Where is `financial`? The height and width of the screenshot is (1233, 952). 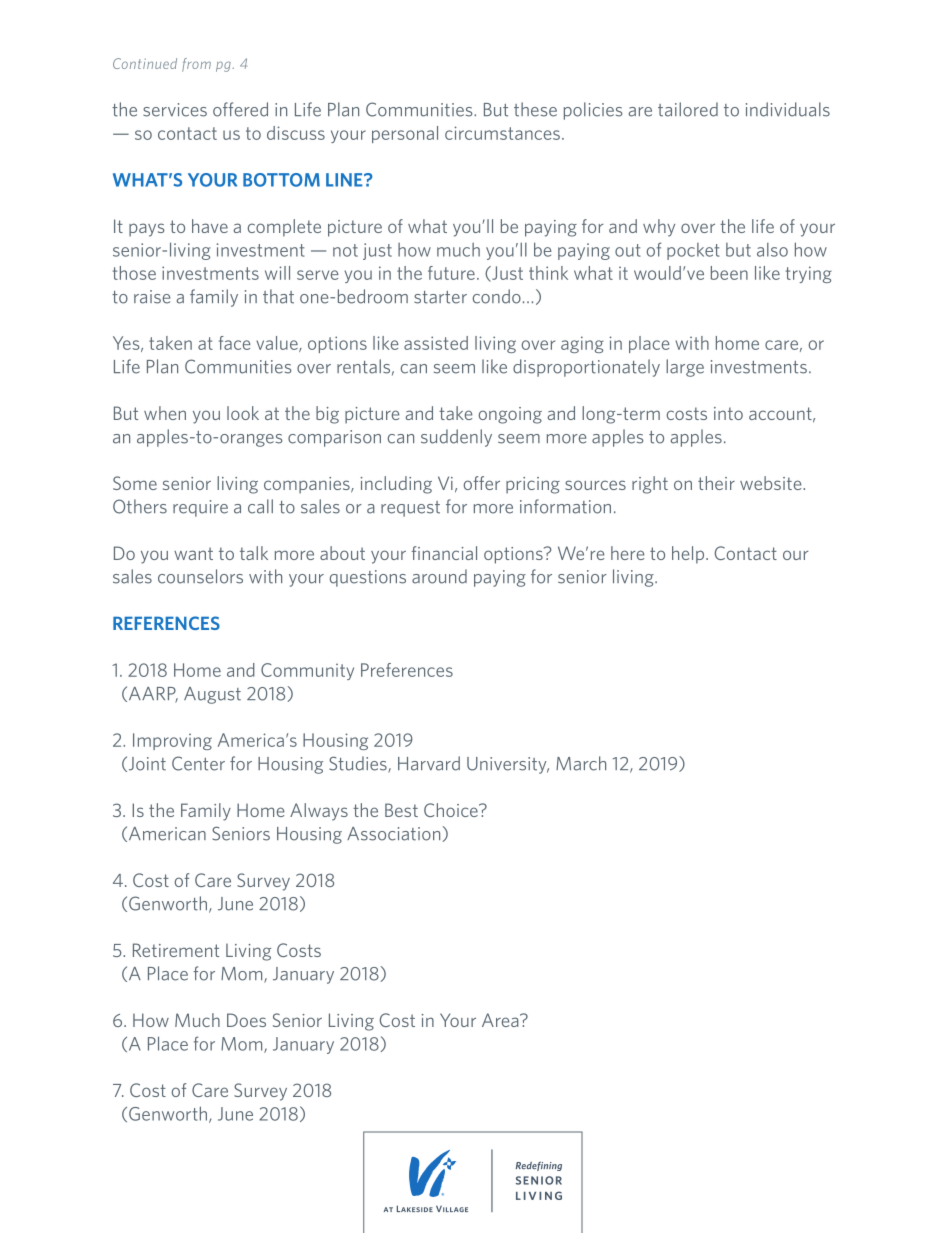
financial is located at coordinates (444, 553).
